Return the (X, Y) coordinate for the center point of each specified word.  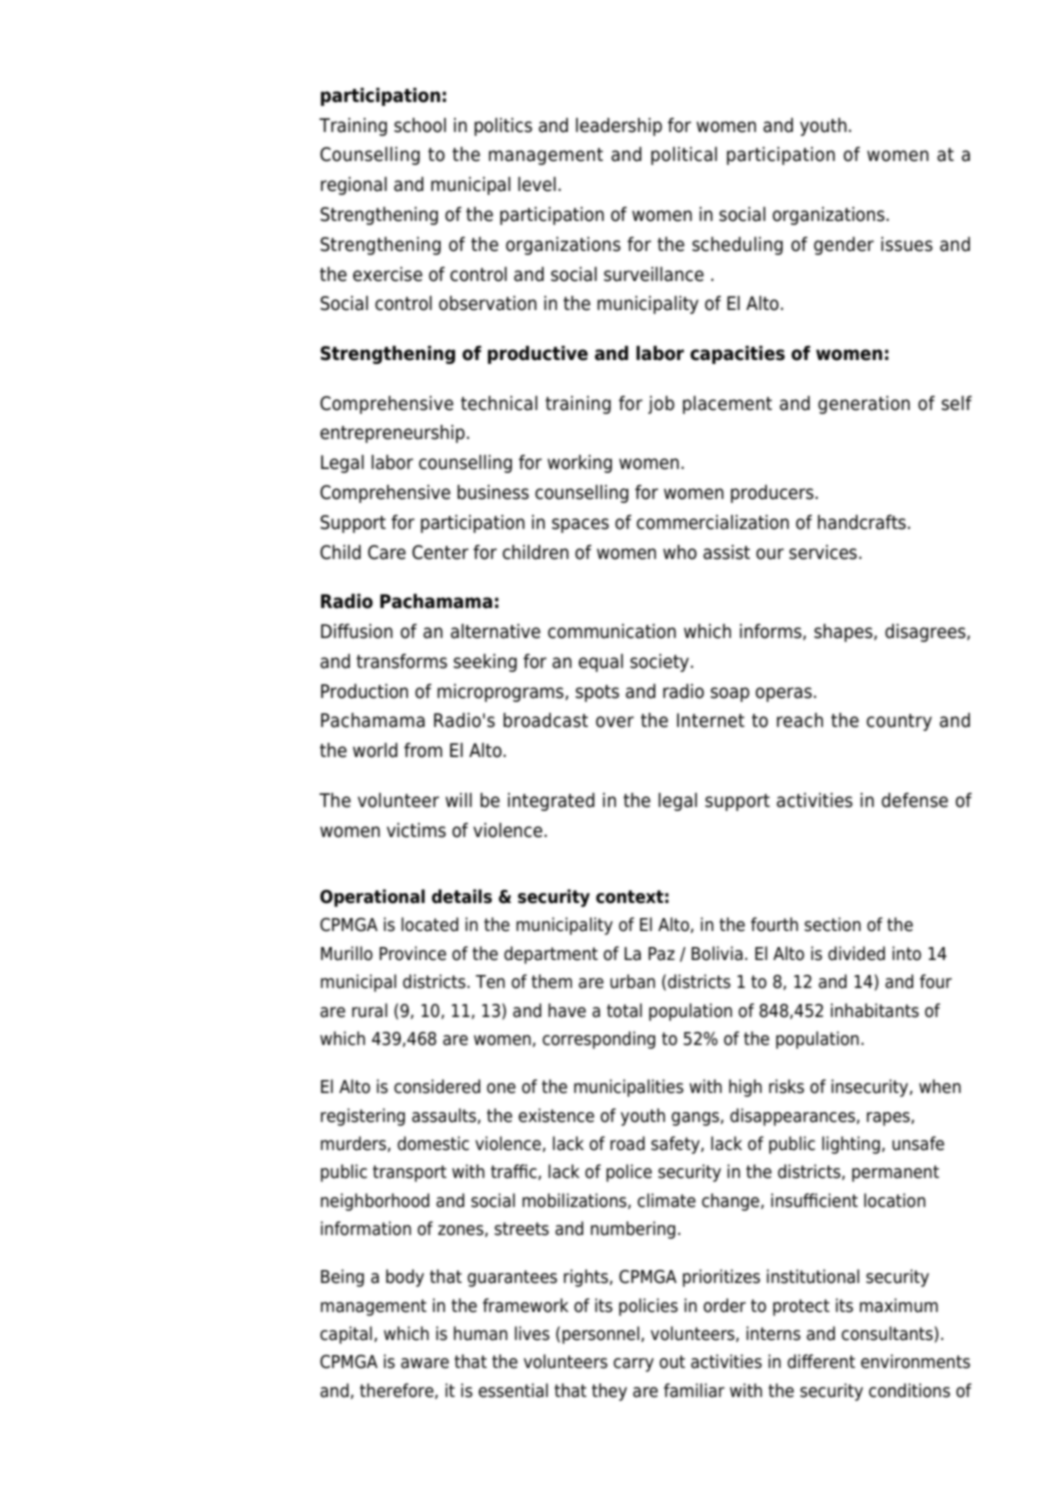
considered (437, 1086)
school (420, 125)
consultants (887, 1333)
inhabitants (875, 1010)
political (684, 156)
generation (864, 405)
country (899, 722)
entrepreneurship (392, 434)
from (423, 750)
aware (425, 1363)
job (661, 405)
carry (633, 1365)
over (615, 722)
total (624, 1010)
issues (907, 244)
